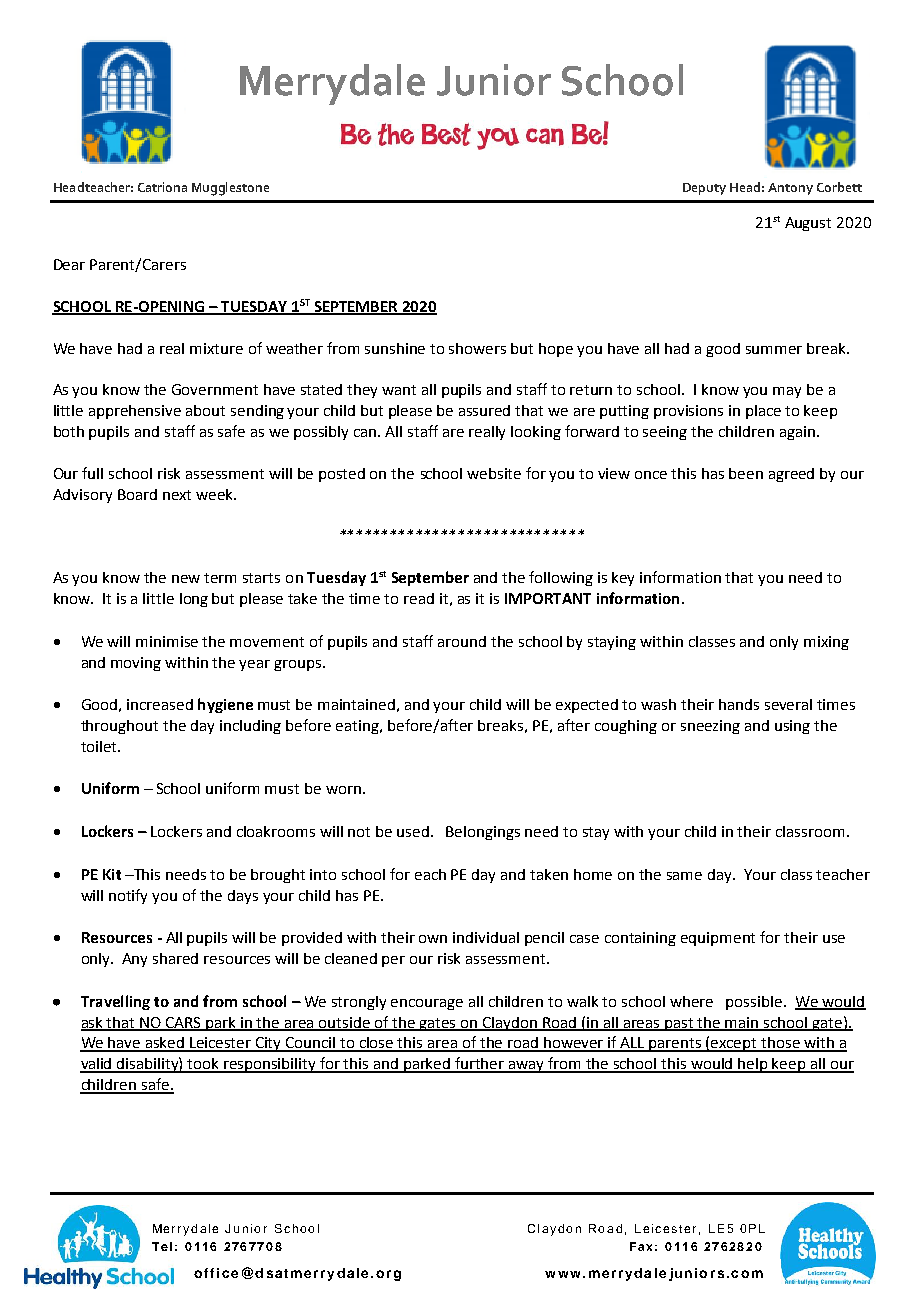 The image size is (924, 1308). I want to click on Tel, so click(162, 1246).
